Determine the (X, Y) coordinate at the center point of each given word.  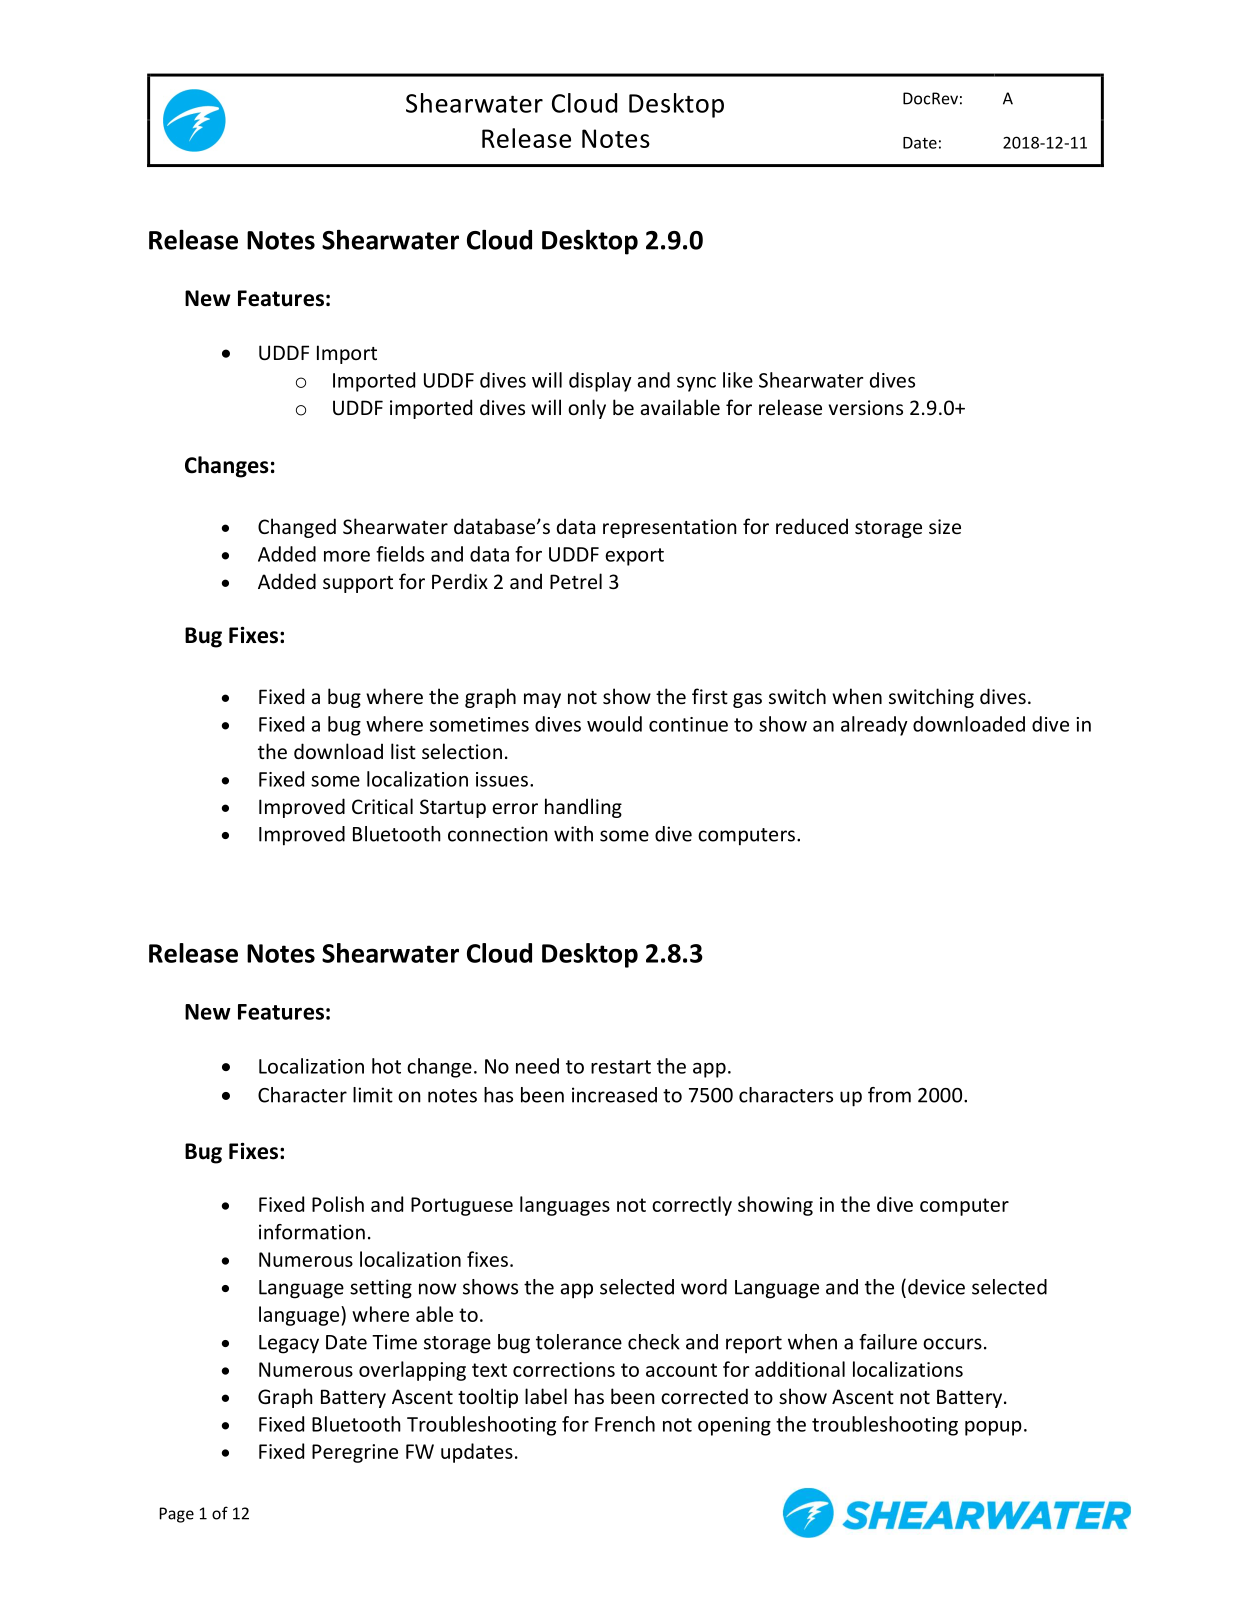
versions (866, 407)
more (347, 556)
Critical (382, 806)
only (587, 409)
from (889, 1095)
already (874, 726)
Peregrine (355, 1453)
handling (583, 808)
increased (614, 1095)
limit (373, 1095)
